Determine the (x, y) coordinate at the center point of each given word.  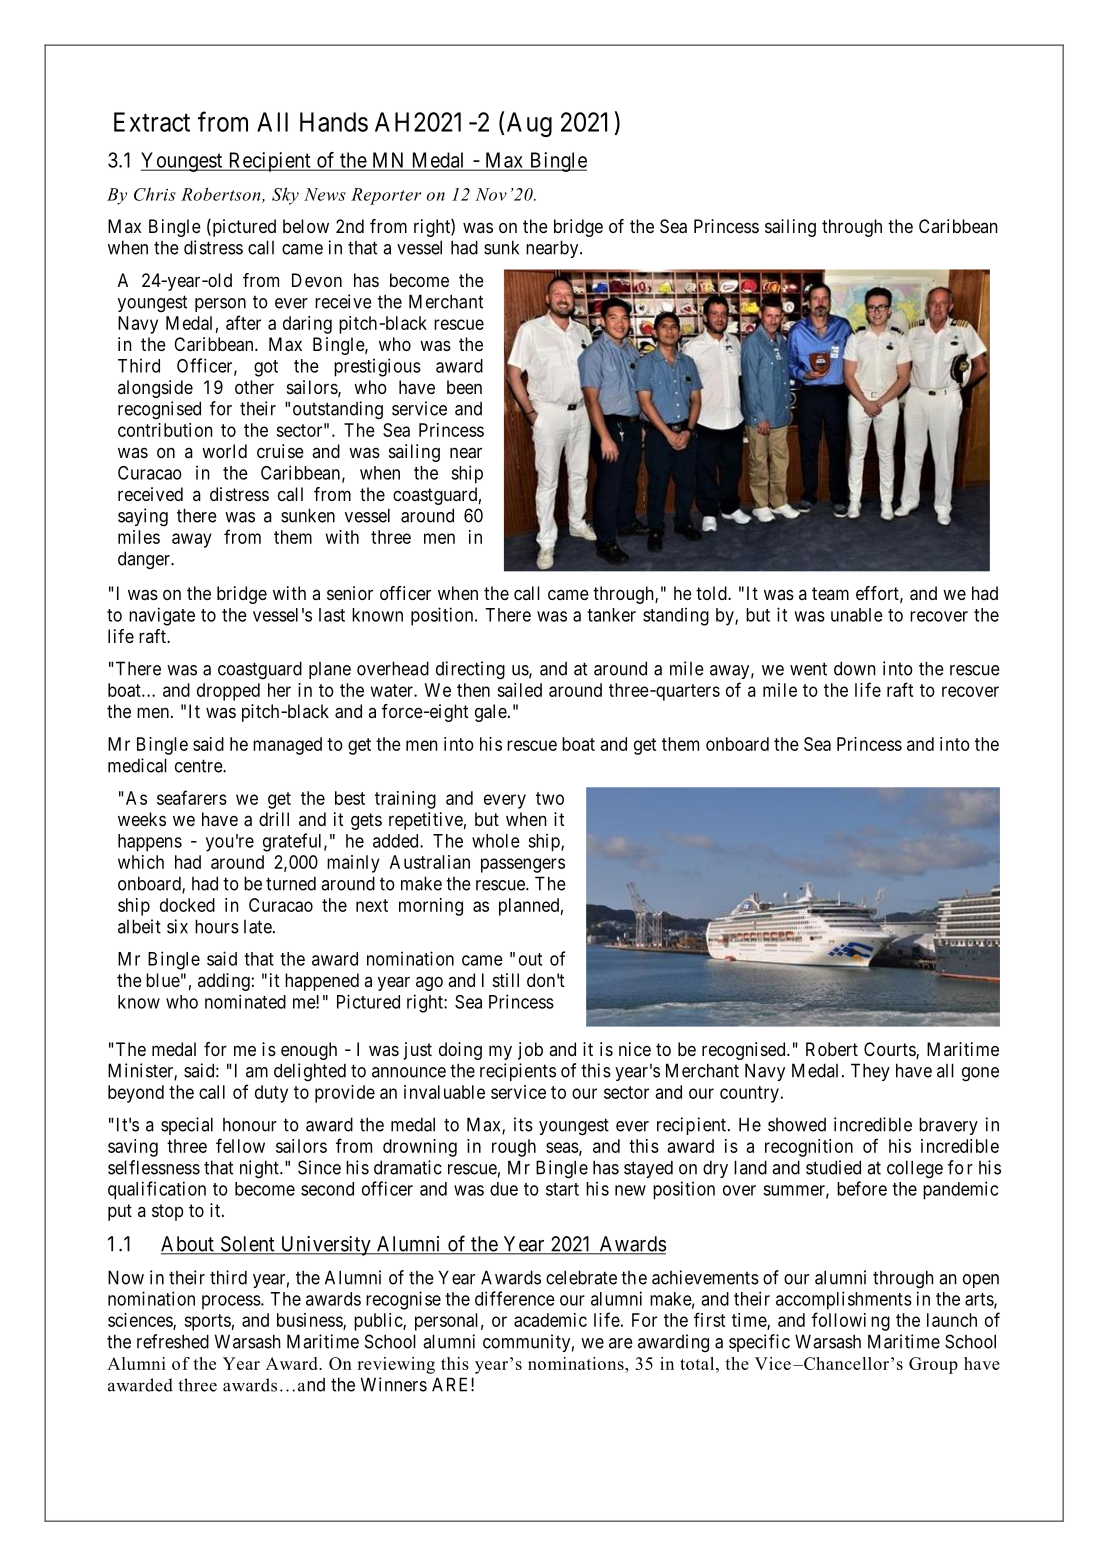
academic (550, 1320)
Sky (285, 196)
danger (145, 560)
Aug (529, 124)
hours (217, 926)
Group (933, 1365)
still (506, 980)
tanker (611, 615)
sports (207, 1322)
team (830, 593)
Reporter (386, 196)
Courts (890, 1050)
